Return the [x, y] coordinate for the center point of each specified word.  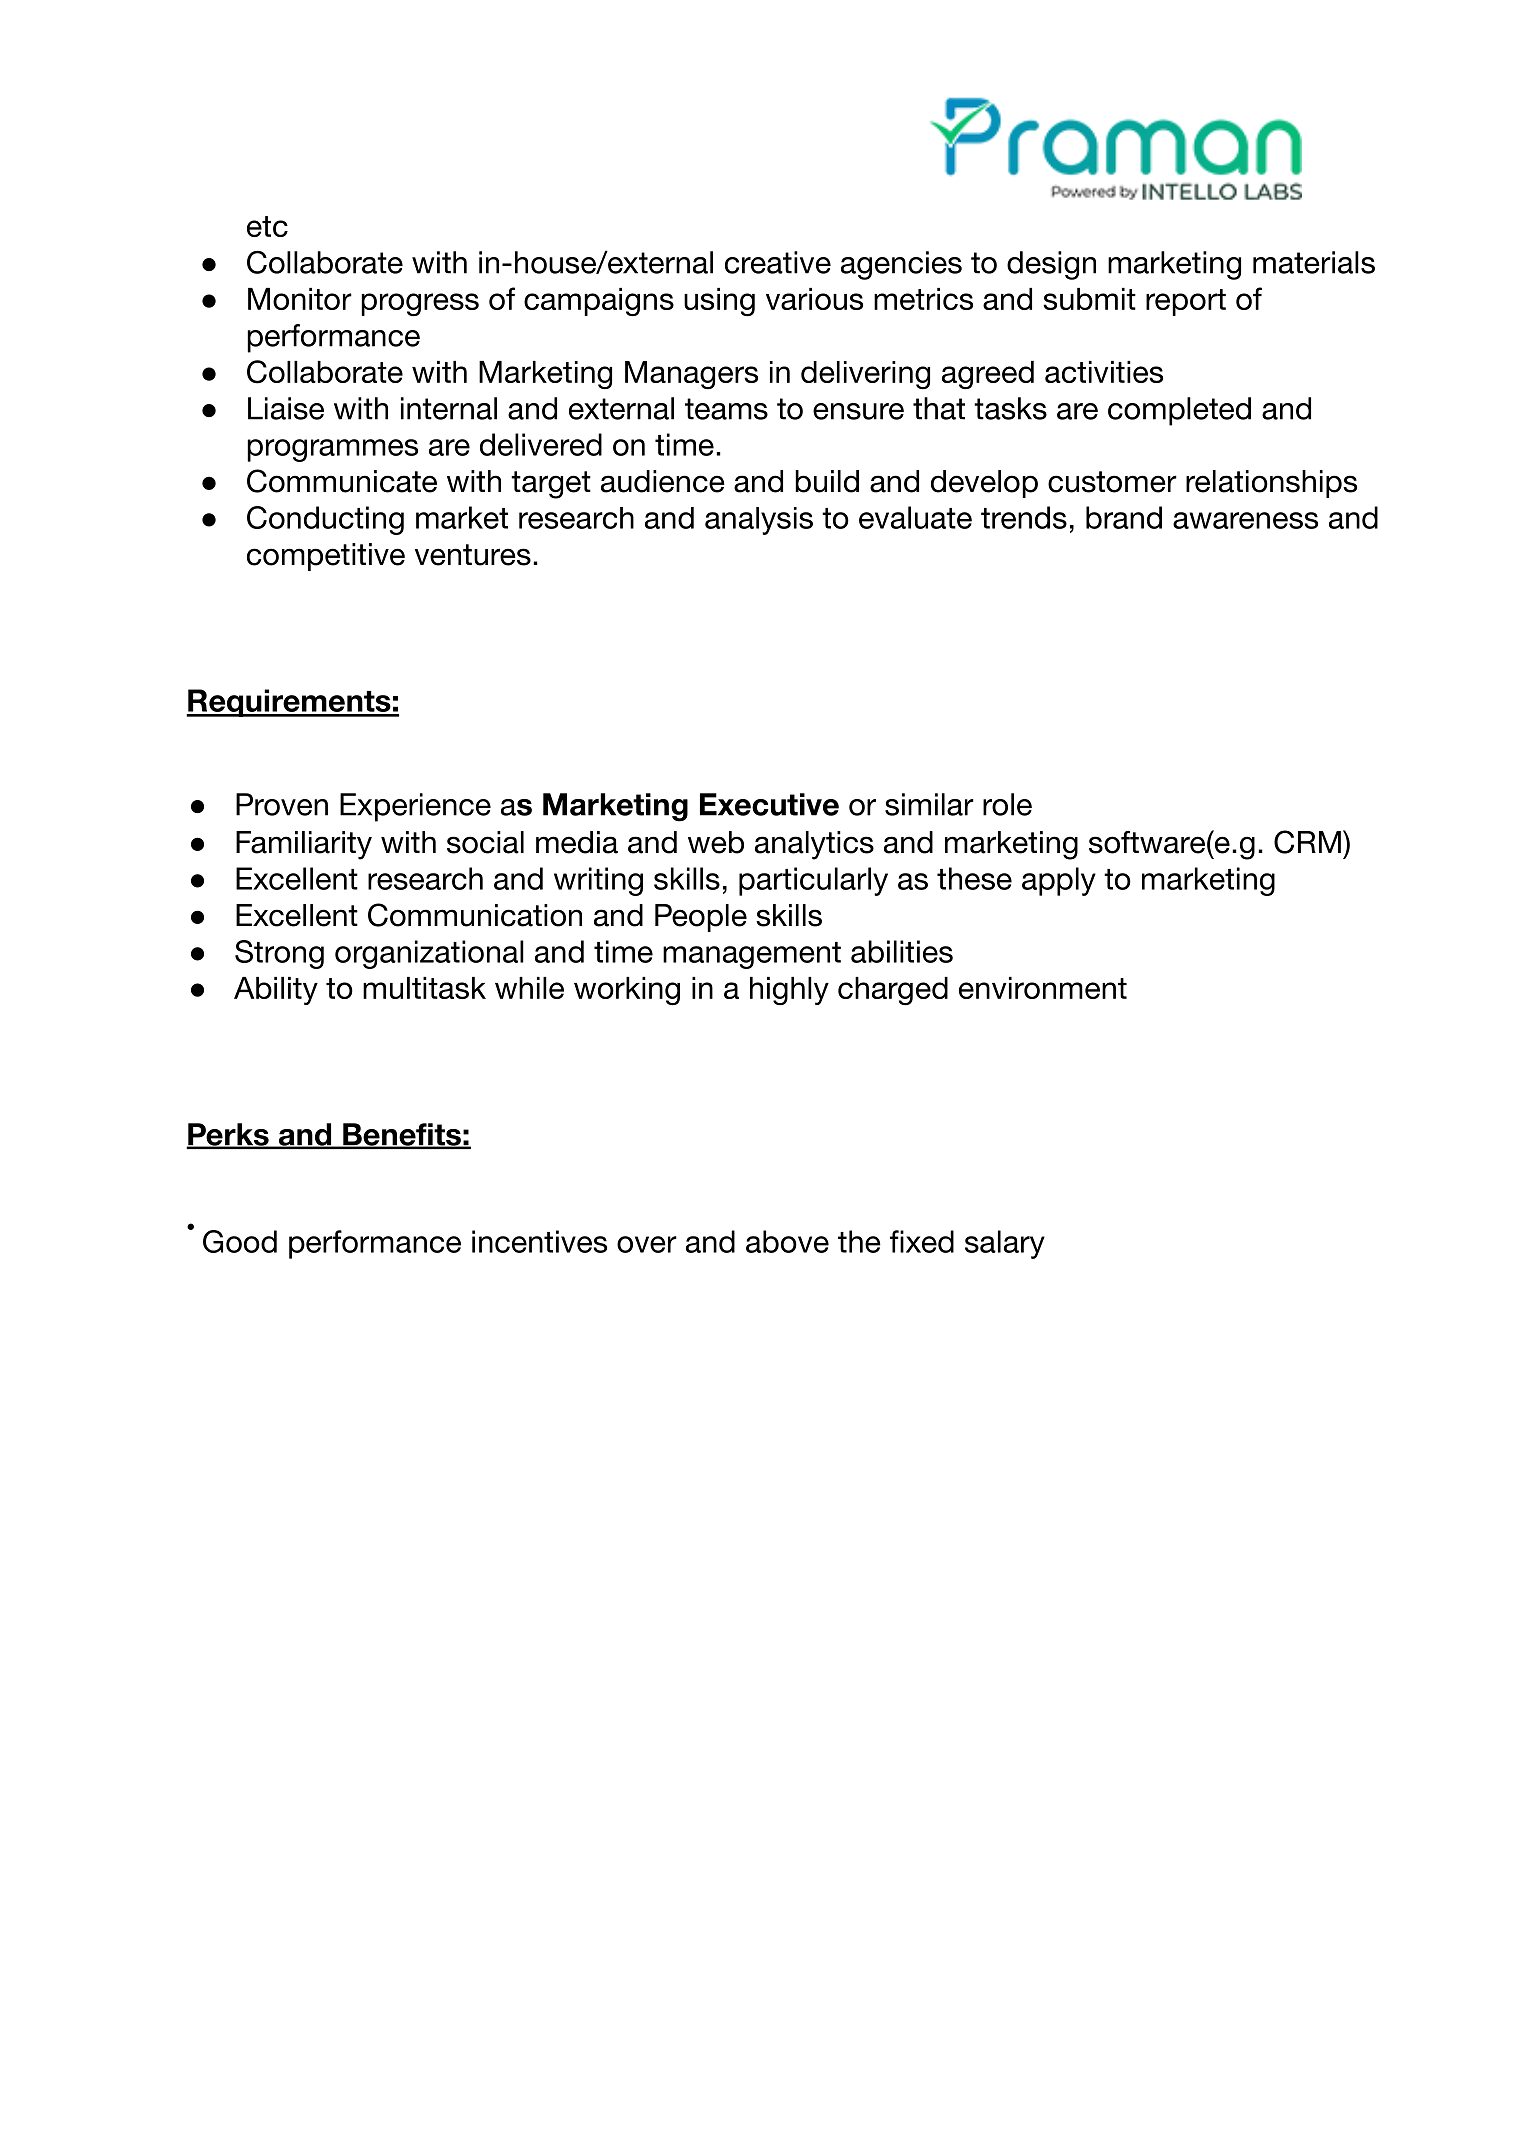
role [1007, 804]
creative [778, 262]
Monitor [300, 299]
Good [240, 1241]
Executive [769, 804]
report [1186, 302]
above [787, 1241]
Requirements [289, 703]
